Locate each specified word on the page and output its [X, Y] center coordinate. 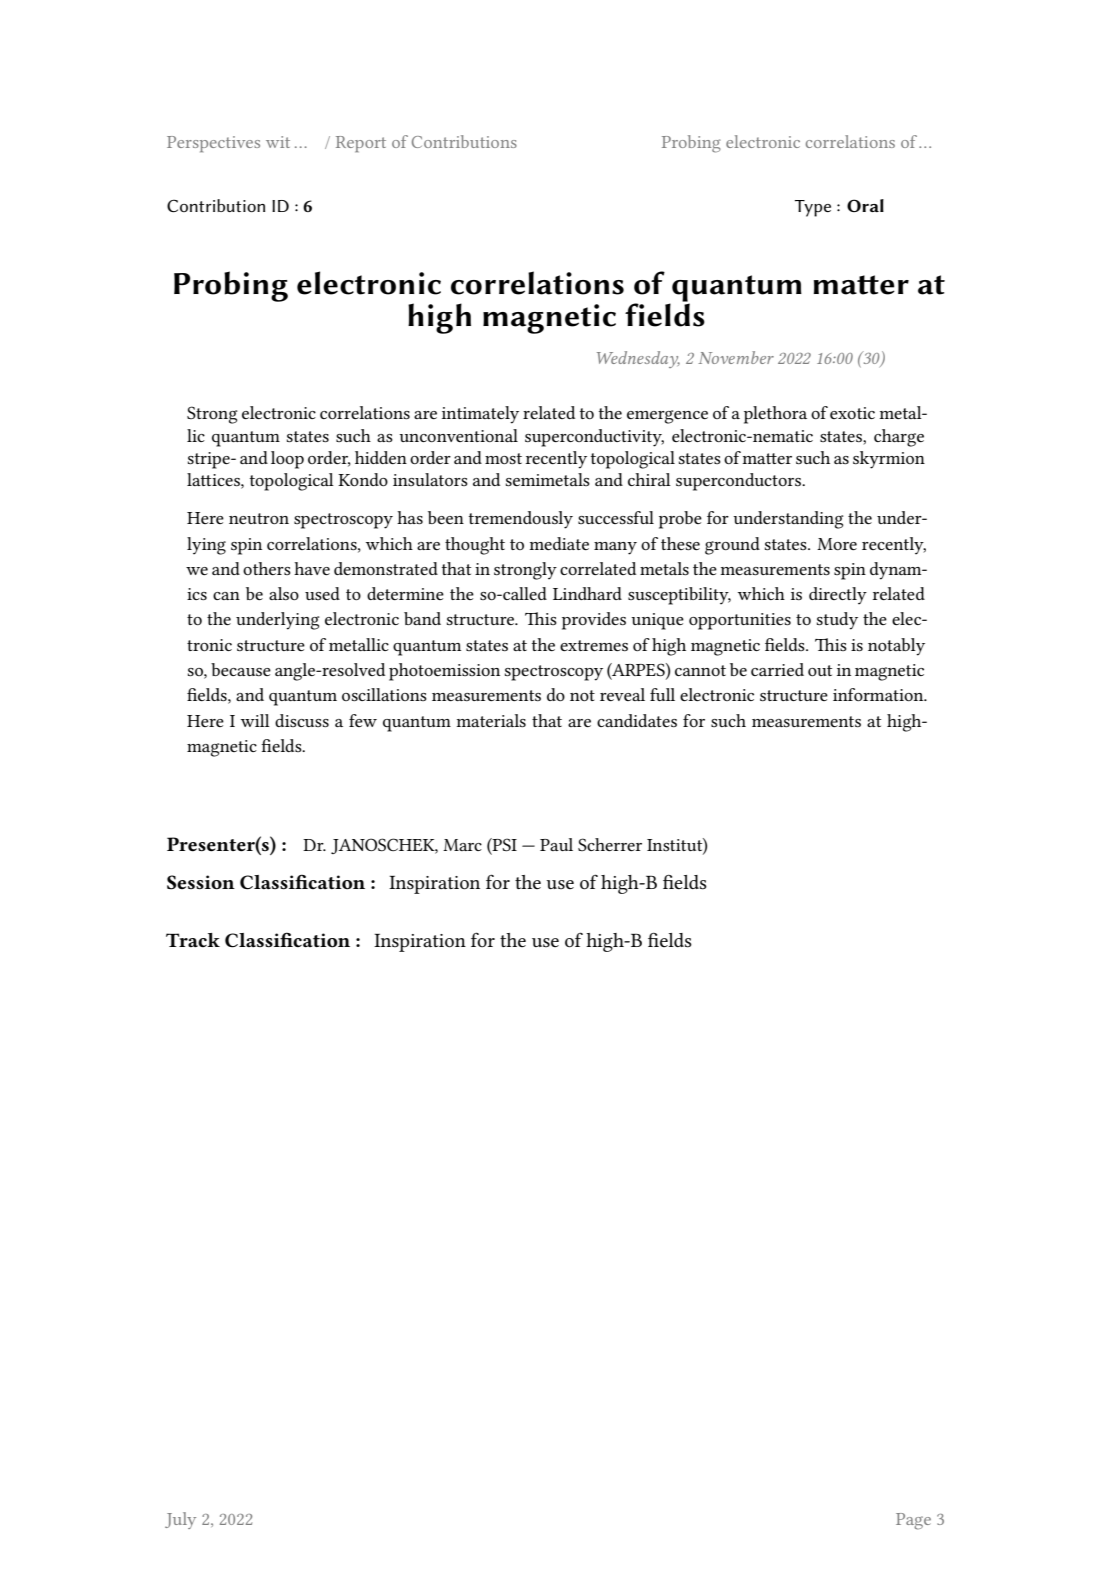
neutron [259, 518]
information [879, 694]
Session [201, 882]
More [837, 544]
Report [361, 144]
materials [491, 720]
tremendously [521, 520]
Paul [556, 844]
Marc [462, 845]
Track [193, 940]
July [180, 1520]
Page [913, 1521]
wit [278, 142]
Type [813, 208]
